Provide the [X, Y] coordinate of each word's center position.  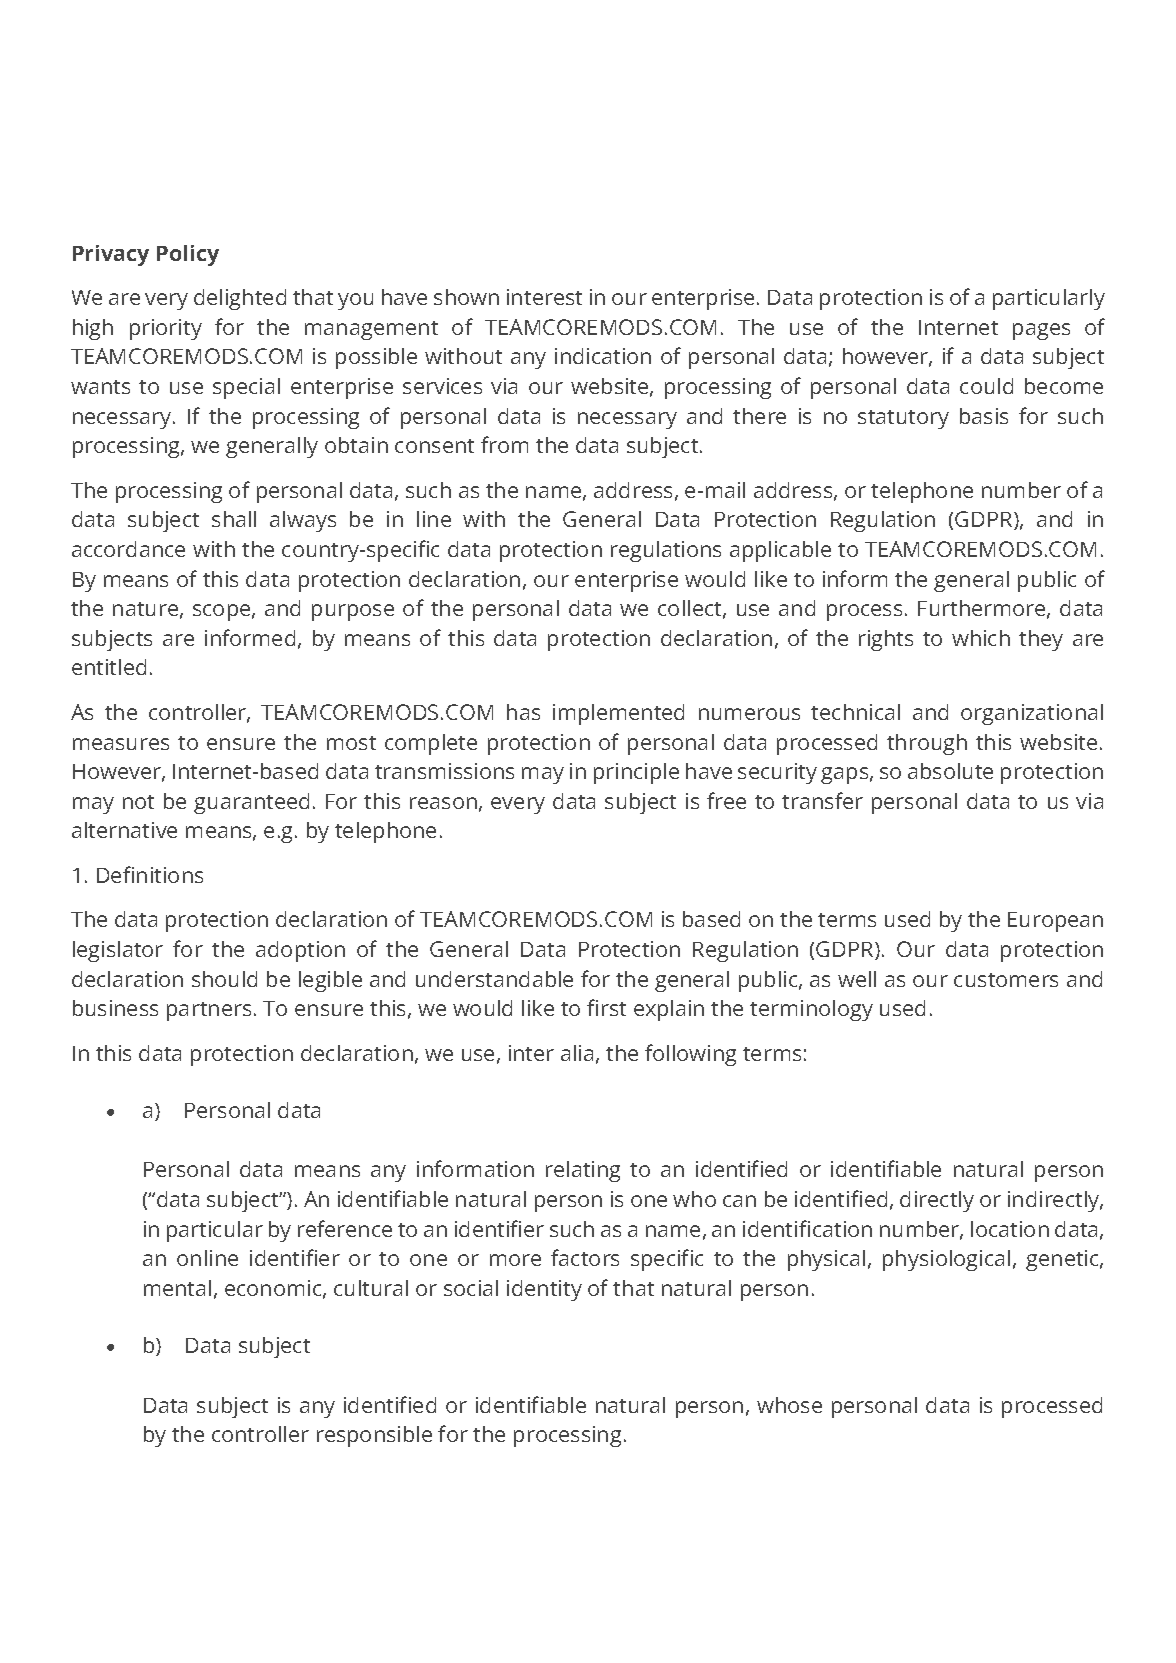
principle [636, 773]
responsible [374, 1436]
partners [209, 1011]
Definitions [150, 874]
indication [603, 356]
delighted [240, 299]
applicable [780, 551]
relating [583, 1171]
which [981, 638]
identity [544, 1290]
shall [234, 519]
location [1010, 1229]
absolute [950, 771]
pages [1041, 331]
